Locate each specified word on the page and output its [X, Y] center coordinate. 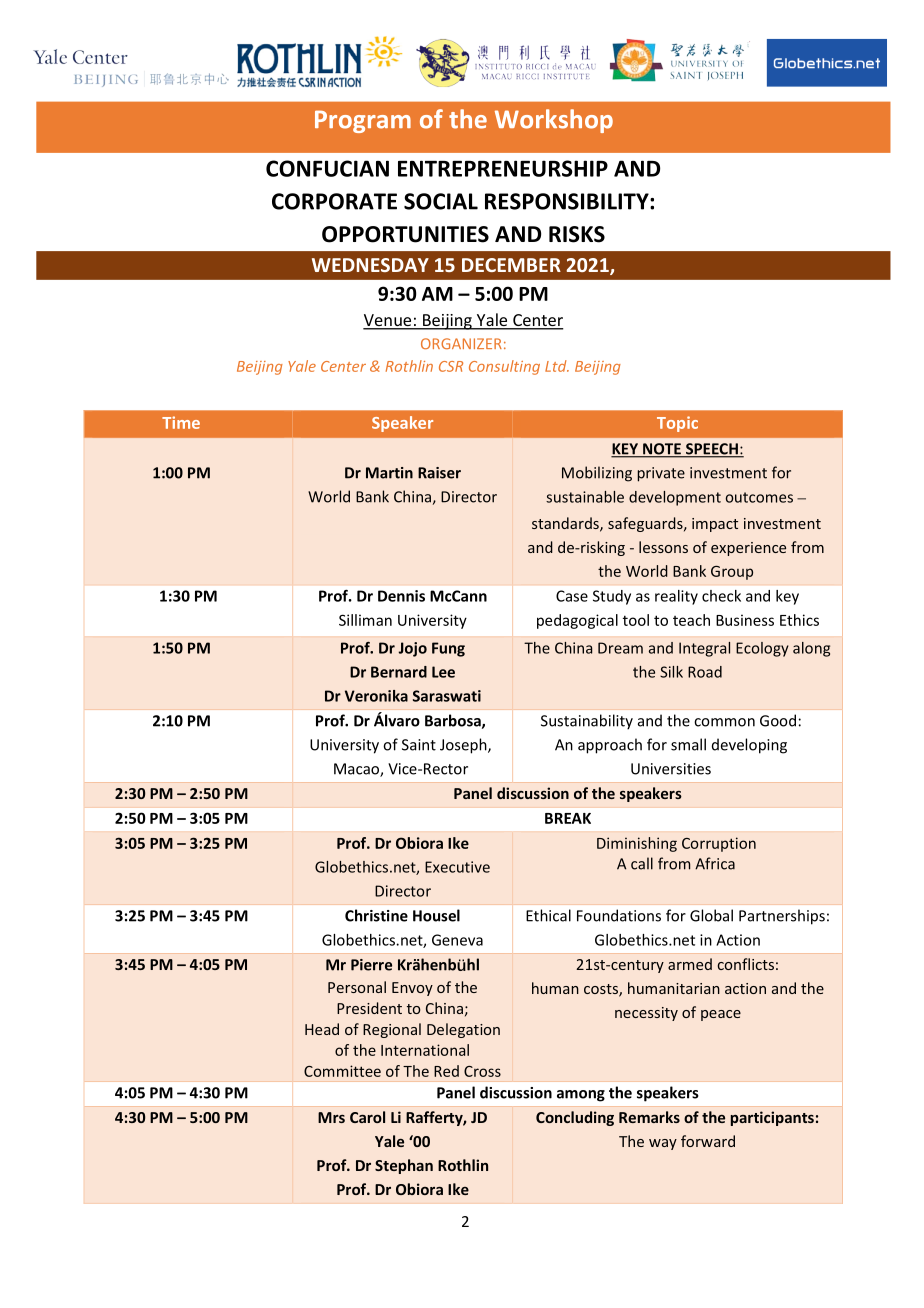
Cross [482, 1071]
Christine [376, 915]
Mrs [331, 1117]
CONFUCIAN [327, 168]
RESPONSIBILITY [568, 201]
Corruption [719, 844]
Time [181, 422]
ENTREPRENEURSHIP [503, 168]
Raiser [439, 473]
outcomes [759, 497]
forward [708, 1141]
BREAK [568, 818]
